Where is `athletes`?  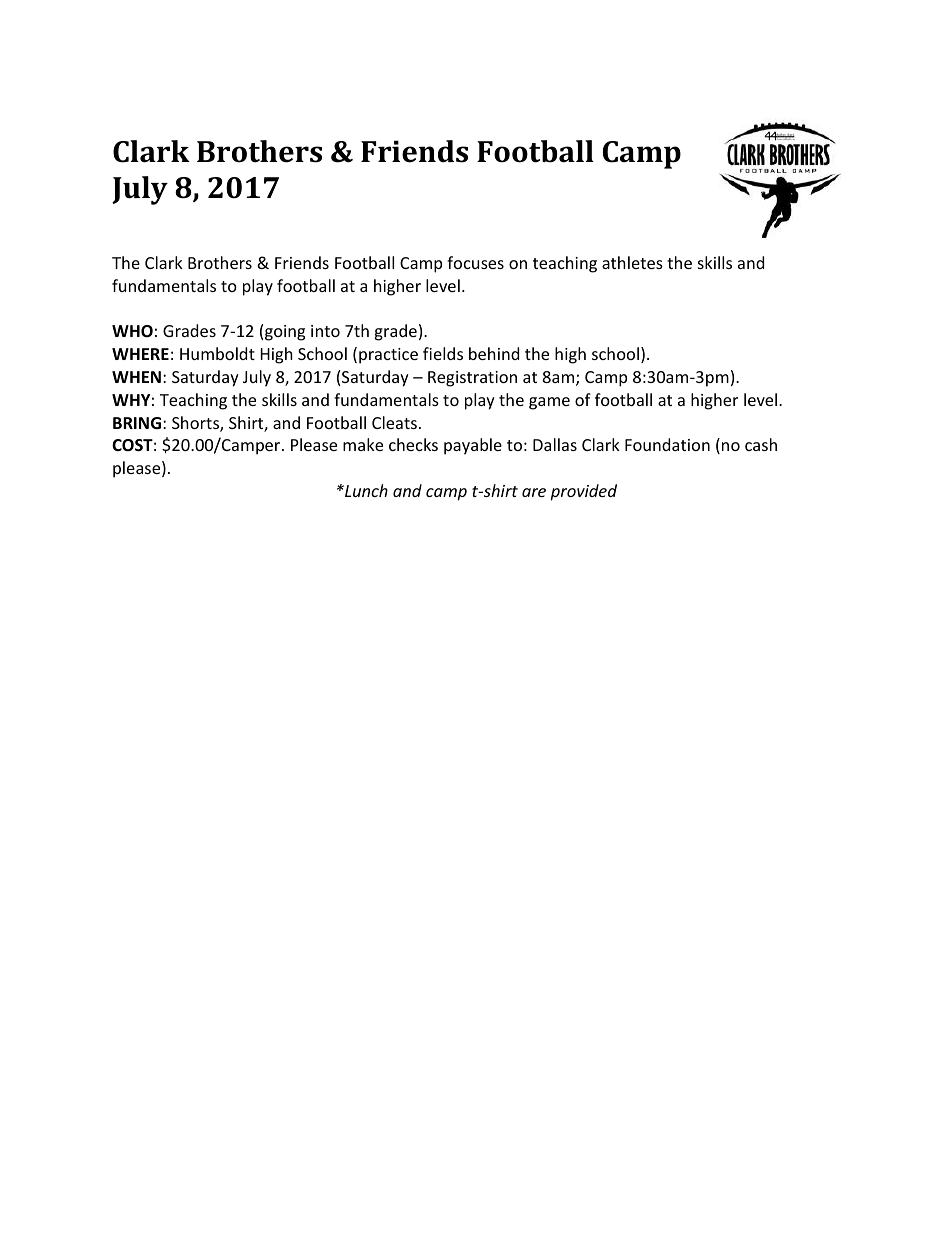
athletes is located at coordinates (632, 262).
